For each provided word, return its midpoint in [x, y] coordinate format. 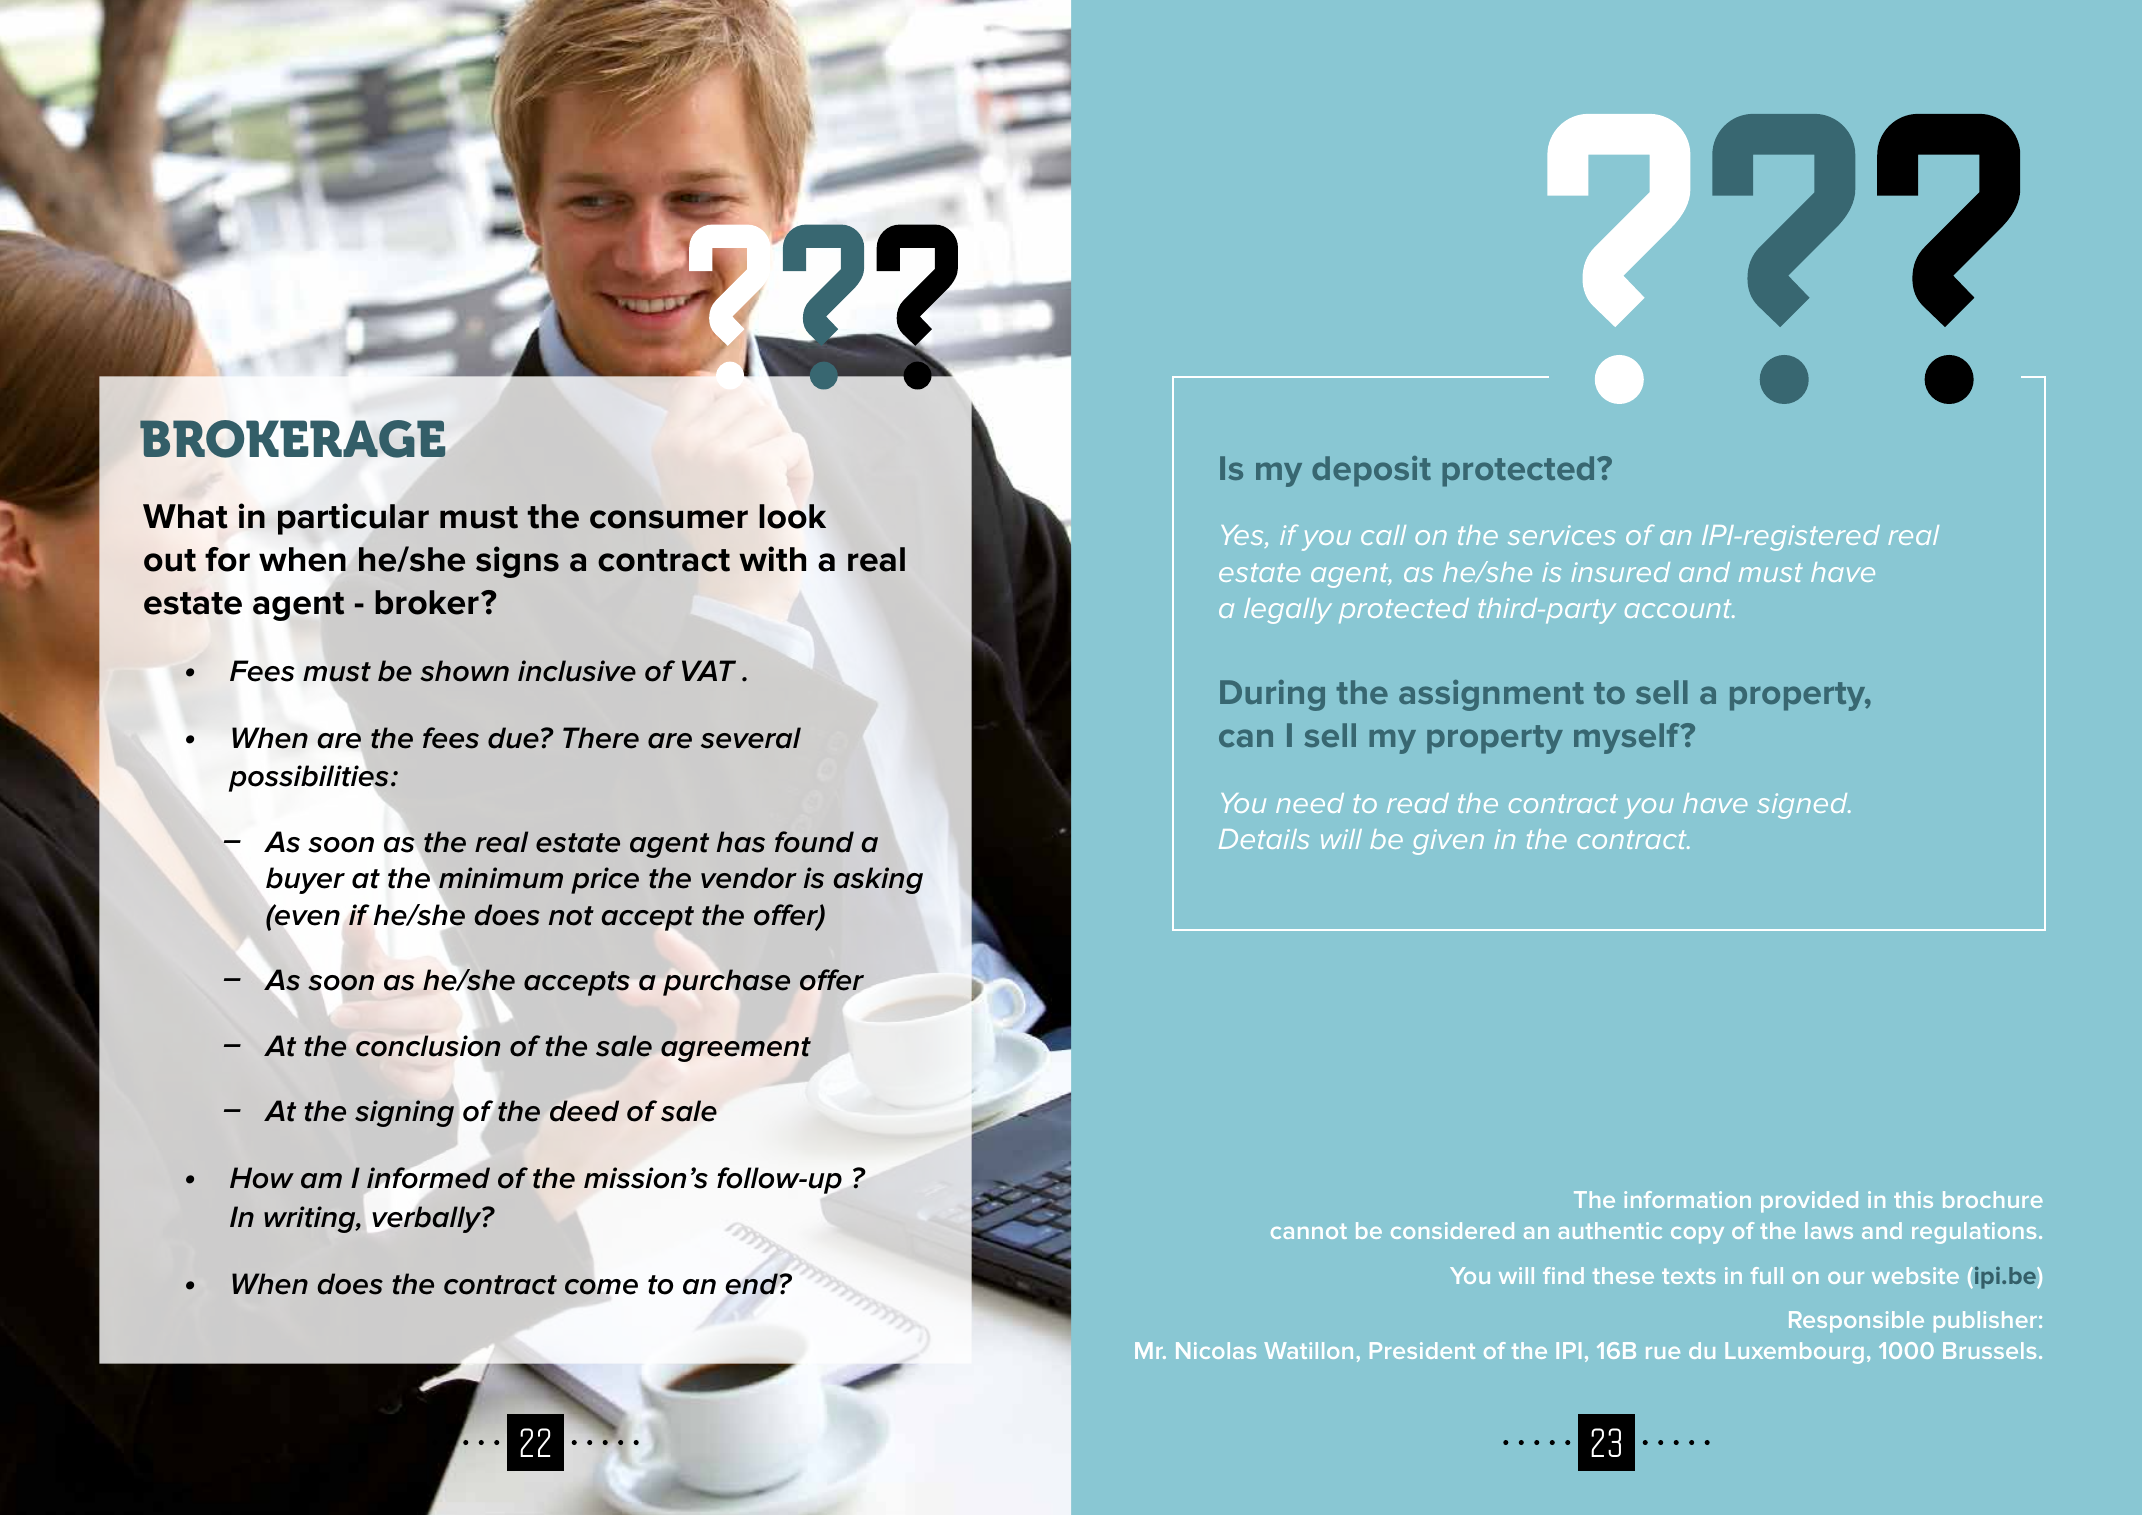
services [1562, 535]
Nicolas [1216, 1350]
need [1310, 803]
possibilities [309, 778]
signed [1803, 806]
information [1687, 1199]
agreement [736, 1049]
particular [353, 519]
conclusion [428, 1046]
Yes [1243, 536]
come [601, 1287]
